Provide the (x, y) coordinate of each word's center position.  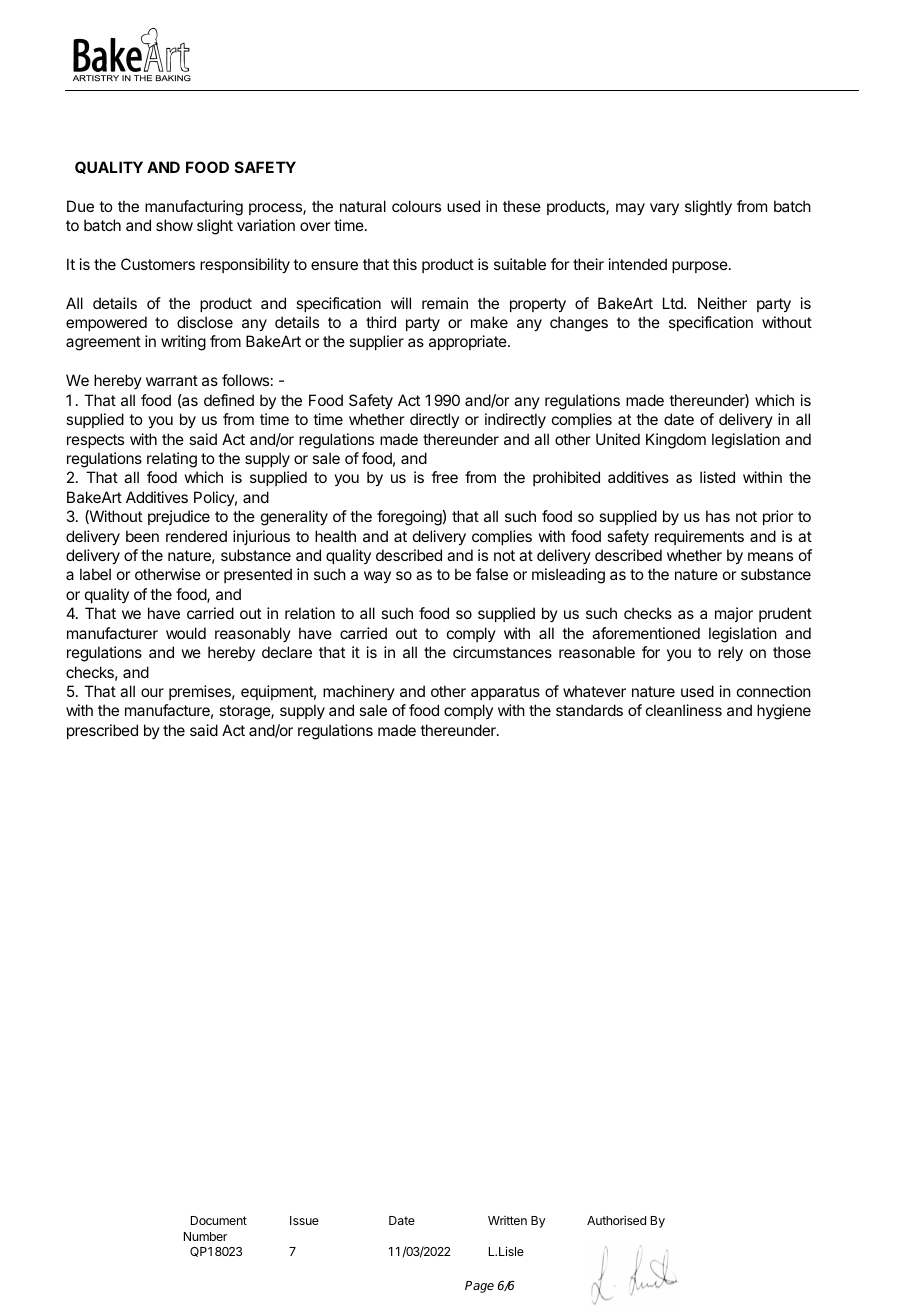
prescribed (102, 731)
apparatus (505, 693)
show (174, 225)
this (405, 264)
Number (205, 1236)
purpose (701, 267)
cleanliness (684, 710)
